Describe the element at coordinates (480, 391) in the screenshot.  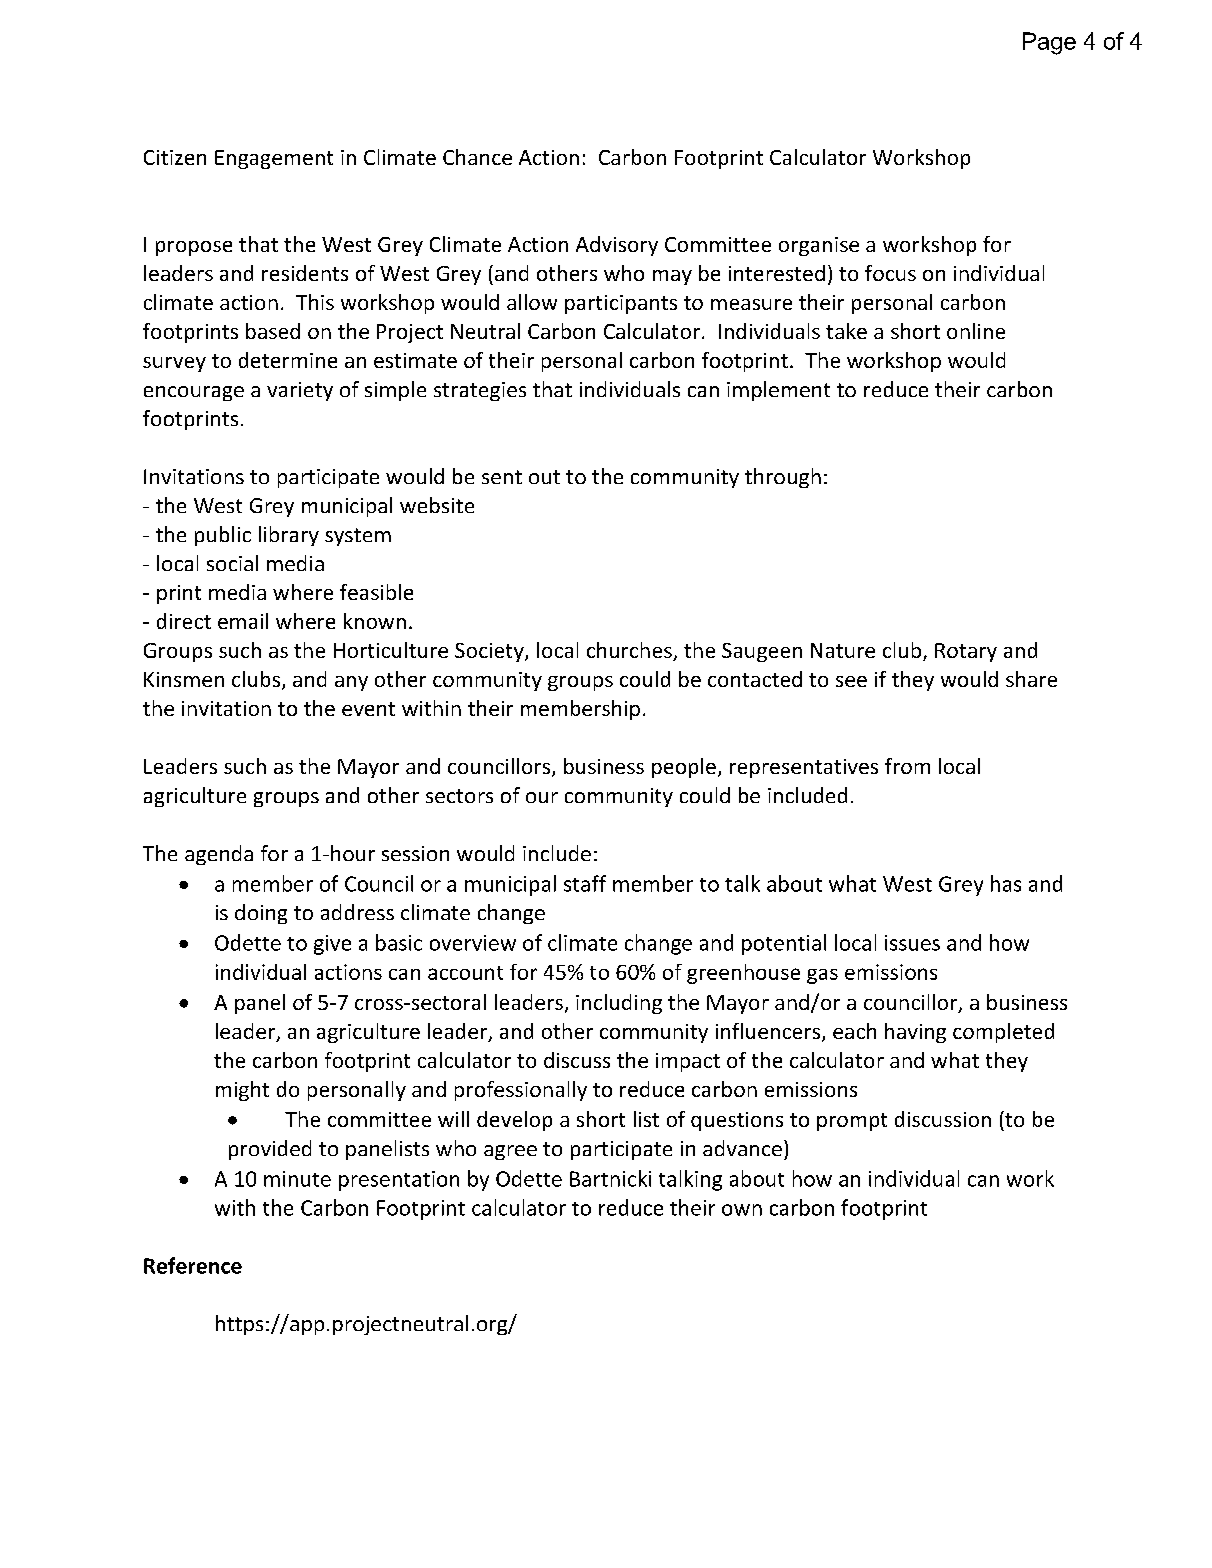
I see `strategies` at that location.
